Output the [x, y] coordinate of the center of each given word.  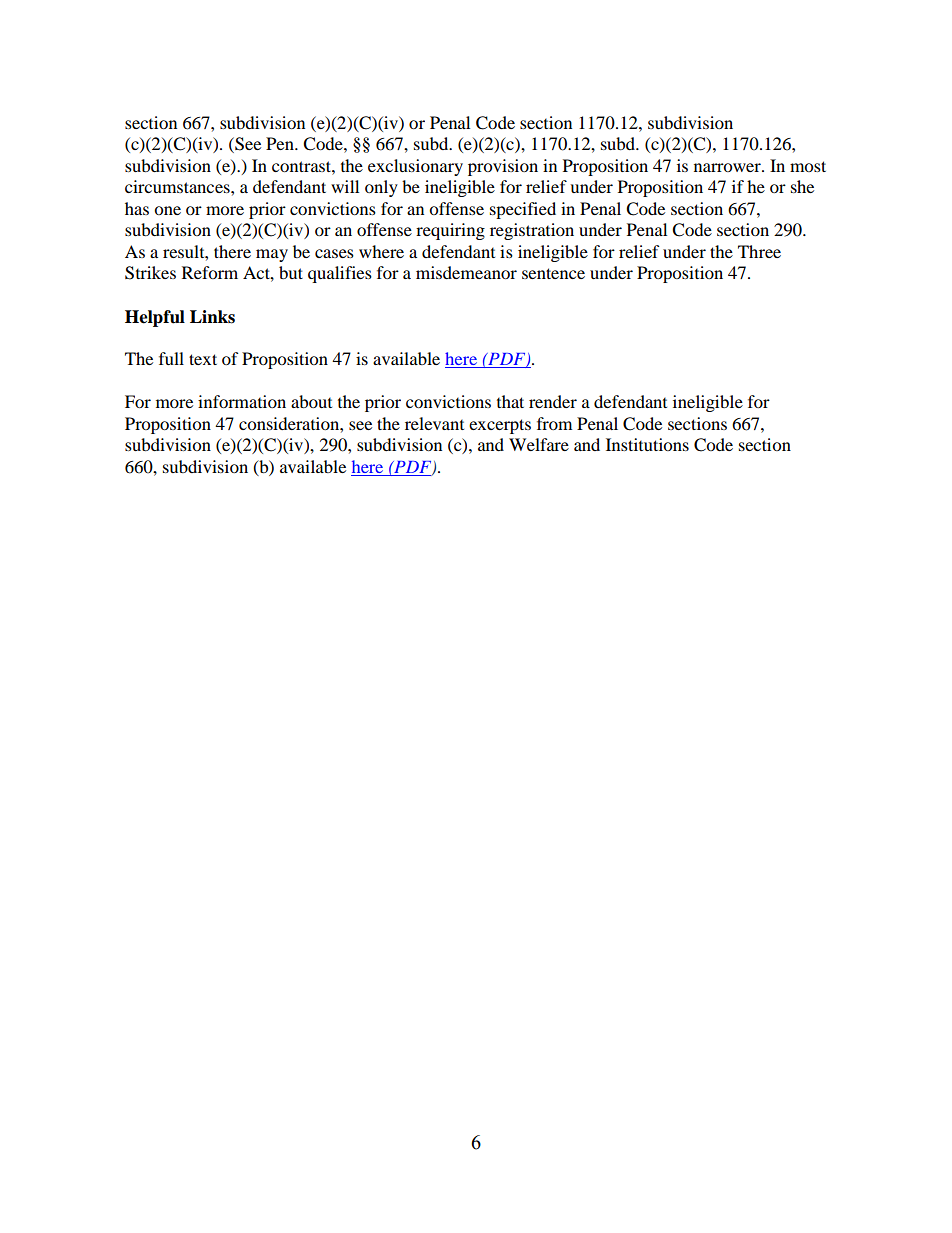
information [242, 401]
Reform [210, 272]
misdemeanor [466, 272]
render [553, 401]
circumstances [178, 186]
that [510, 401]
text [203, 359]
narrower [728, 167]
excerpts [500, 426]
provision [503, 167]
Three [759, 251]
